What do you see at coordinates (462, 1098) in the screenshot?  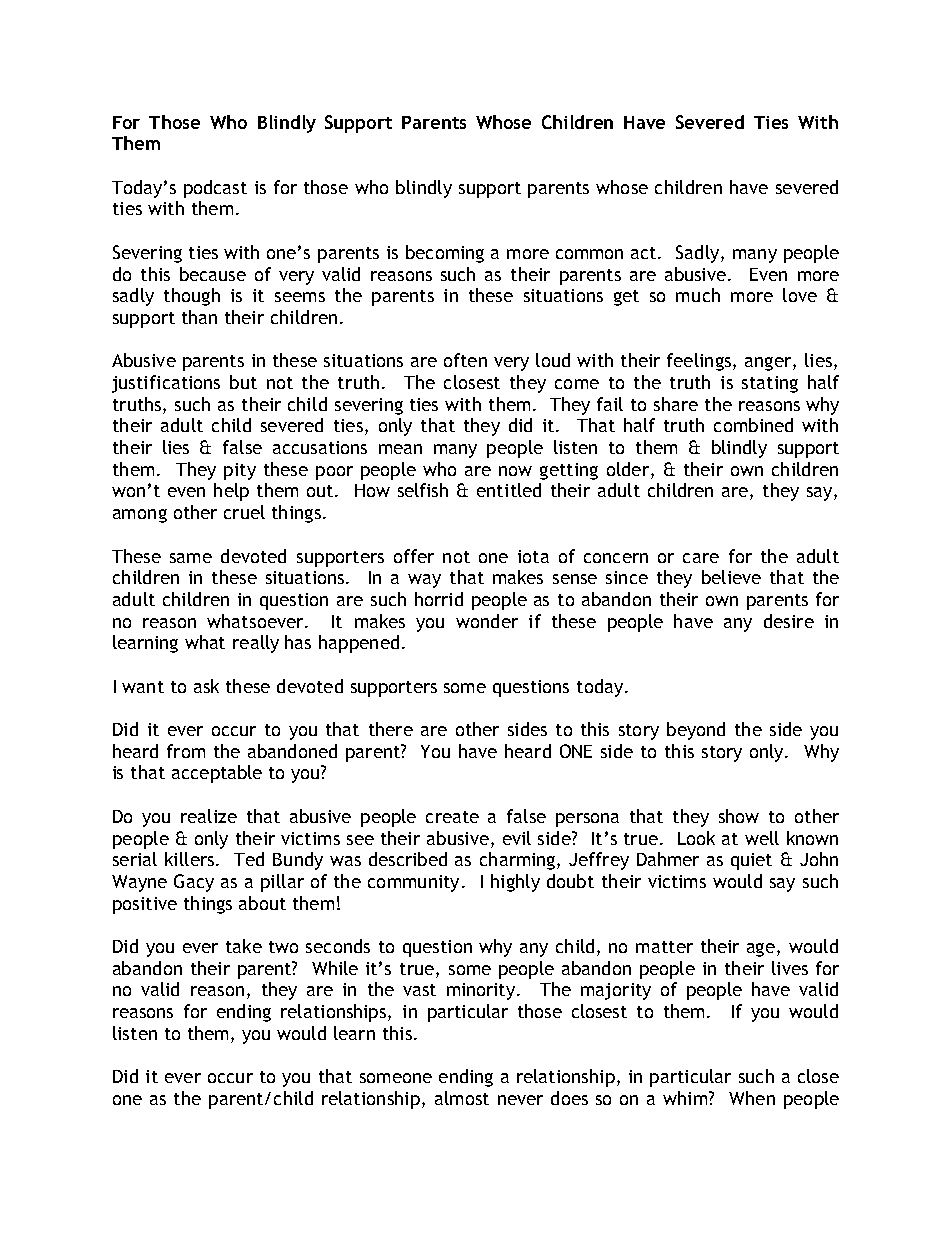 I see `almost` at bounding box center [462, 1098].
